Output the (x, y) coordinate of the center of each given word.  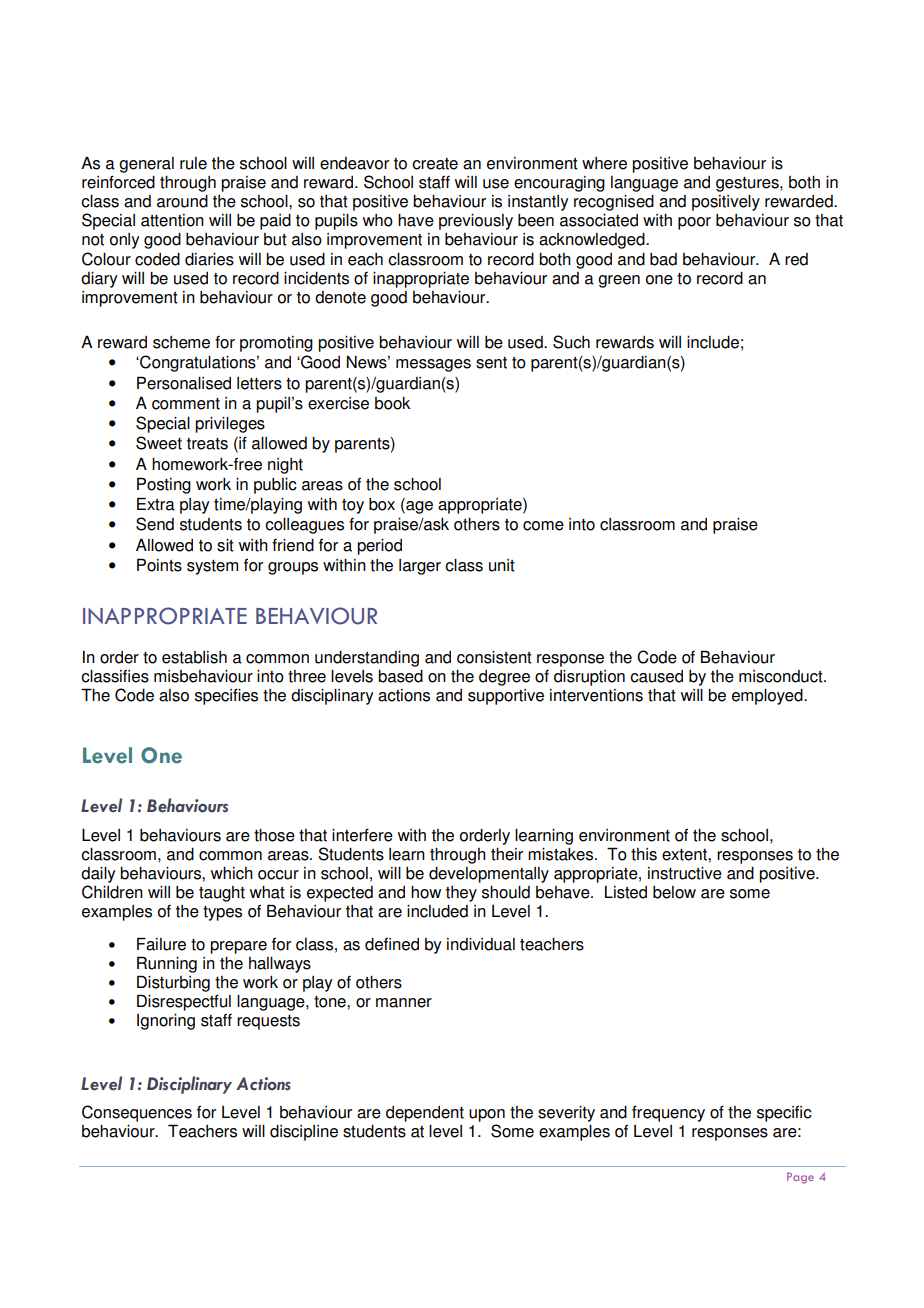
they (461, 894)
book (393, 403)
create (435, 164)
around (182, 201)
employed (768, 697)
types (222, 913)
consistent (494, 657)
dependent (425, 1114)
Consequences (137, 1113)
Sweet (159, 443)
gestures (748, 184)
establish (194, 657)
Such (571, 342)
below (674, 892)
